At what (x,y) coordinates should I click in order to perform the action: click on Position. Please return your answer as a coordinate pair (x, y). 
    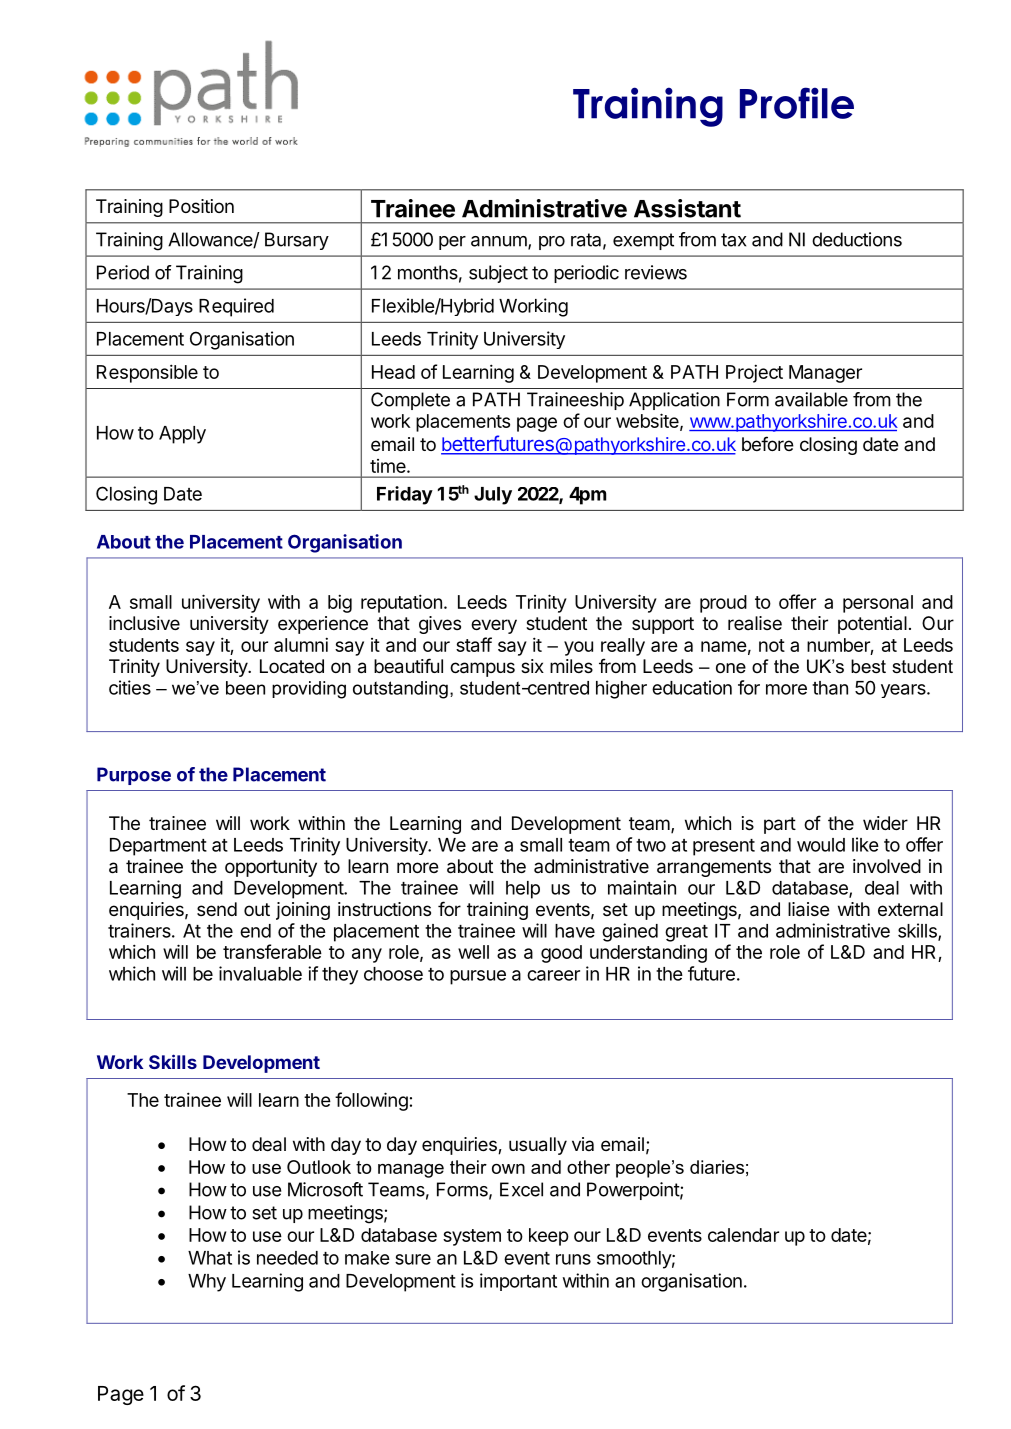
    Looking at the image, I should click on (201, 206).
